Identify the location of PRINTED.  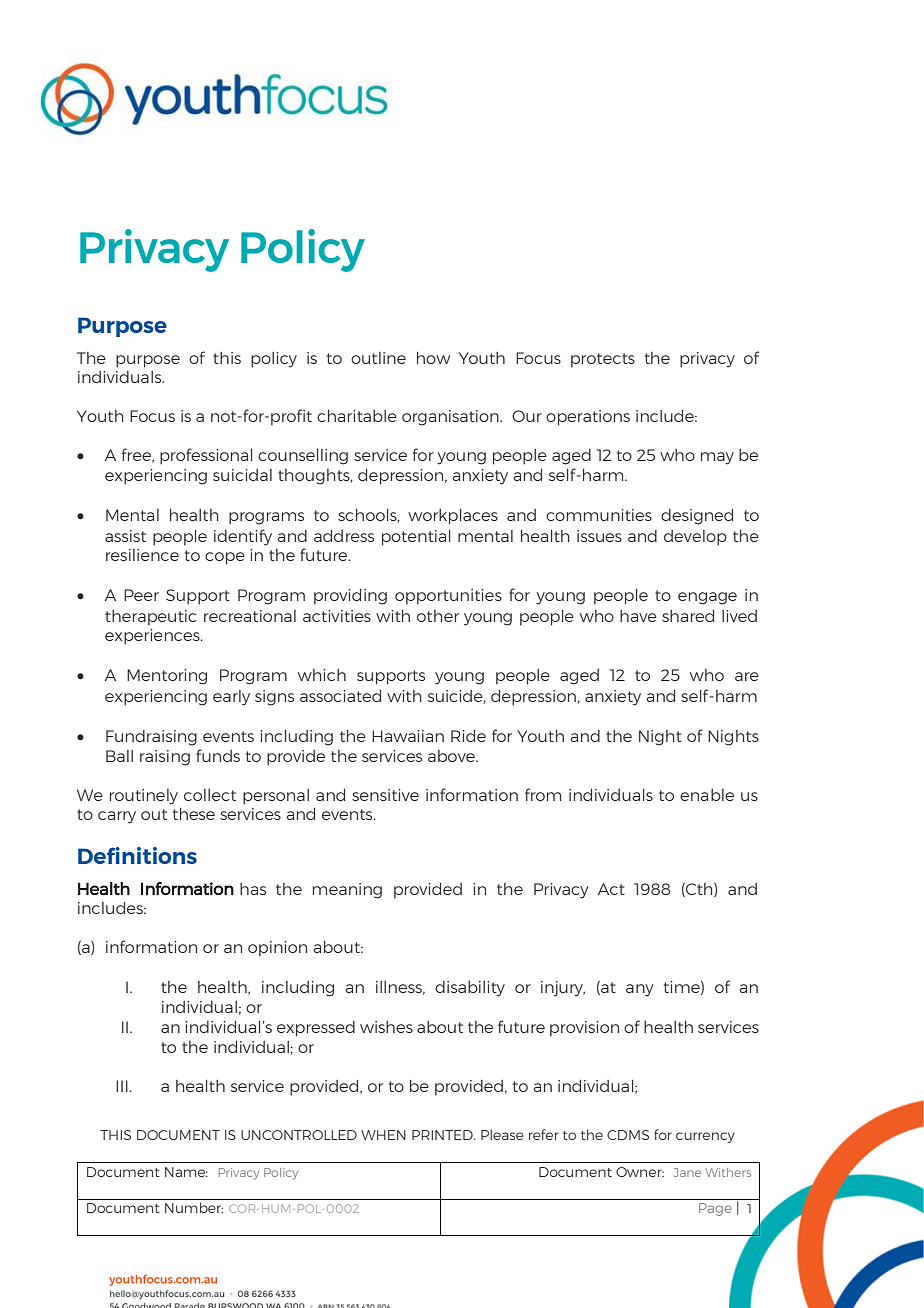
(443, 1135).
